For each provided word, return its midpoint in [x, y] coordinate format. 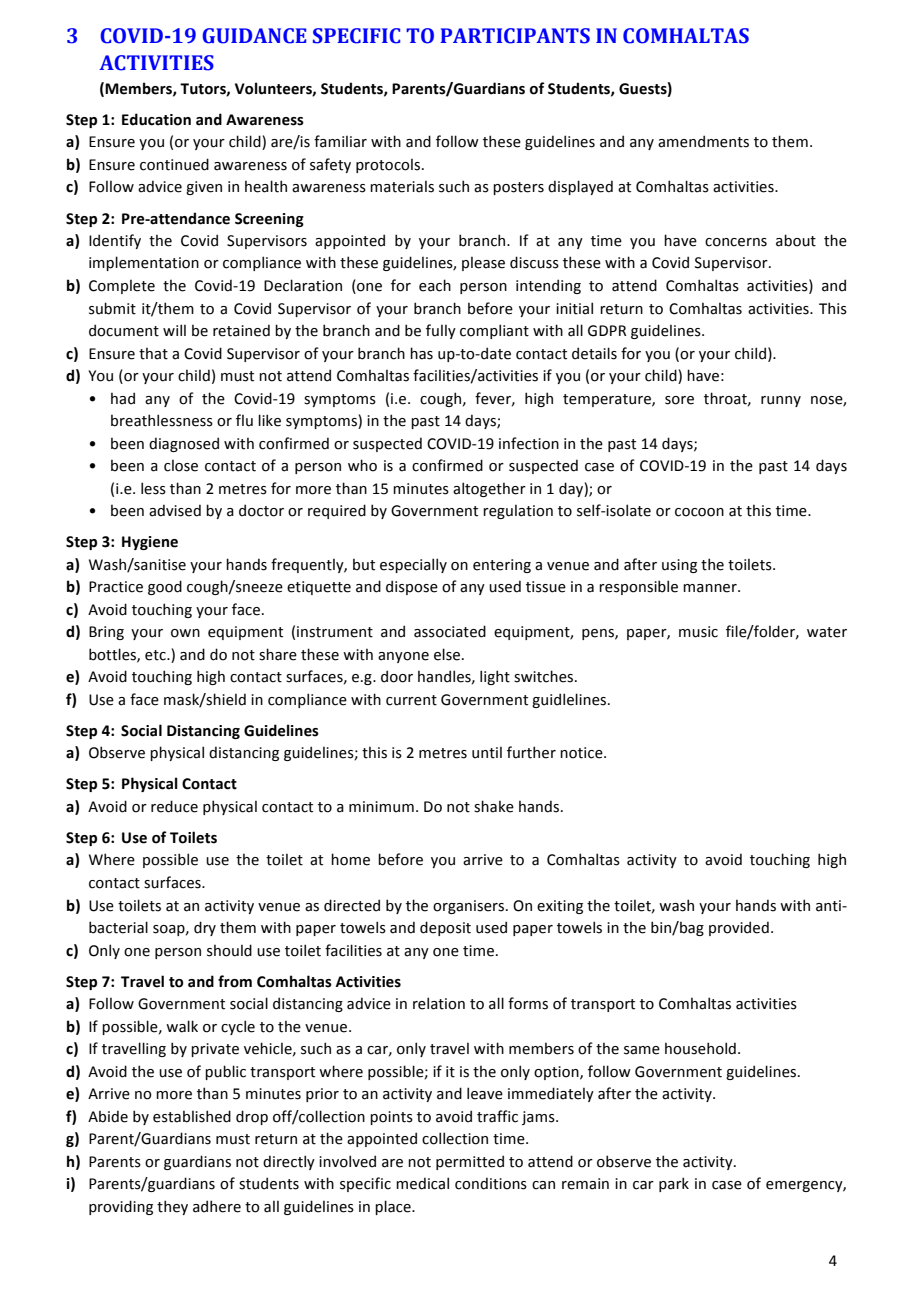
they [172, 1207]
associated [450, 631]
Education [156, 119]
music [698, 632]
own [185, 633]
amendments [703, 141]
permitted [470, 1162]
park [674, 1184]
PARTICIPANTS [515, 36]
